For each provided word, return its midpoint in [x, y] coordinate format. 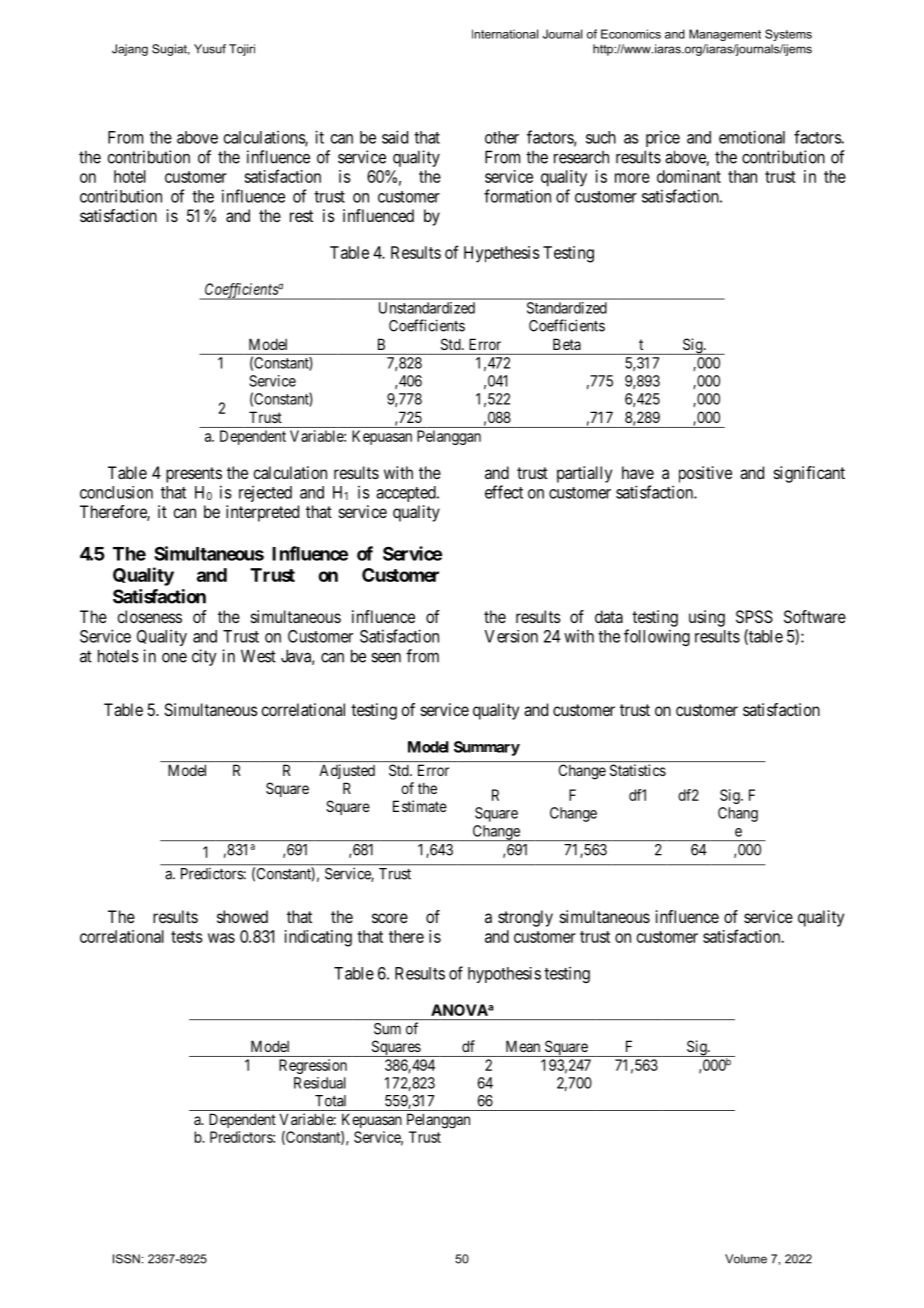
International [505, 34]
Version [511, 636]
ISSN [126, 1259]
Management [725, 35]
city [204, 657]
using [707, 618]
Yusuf [210, 49]
